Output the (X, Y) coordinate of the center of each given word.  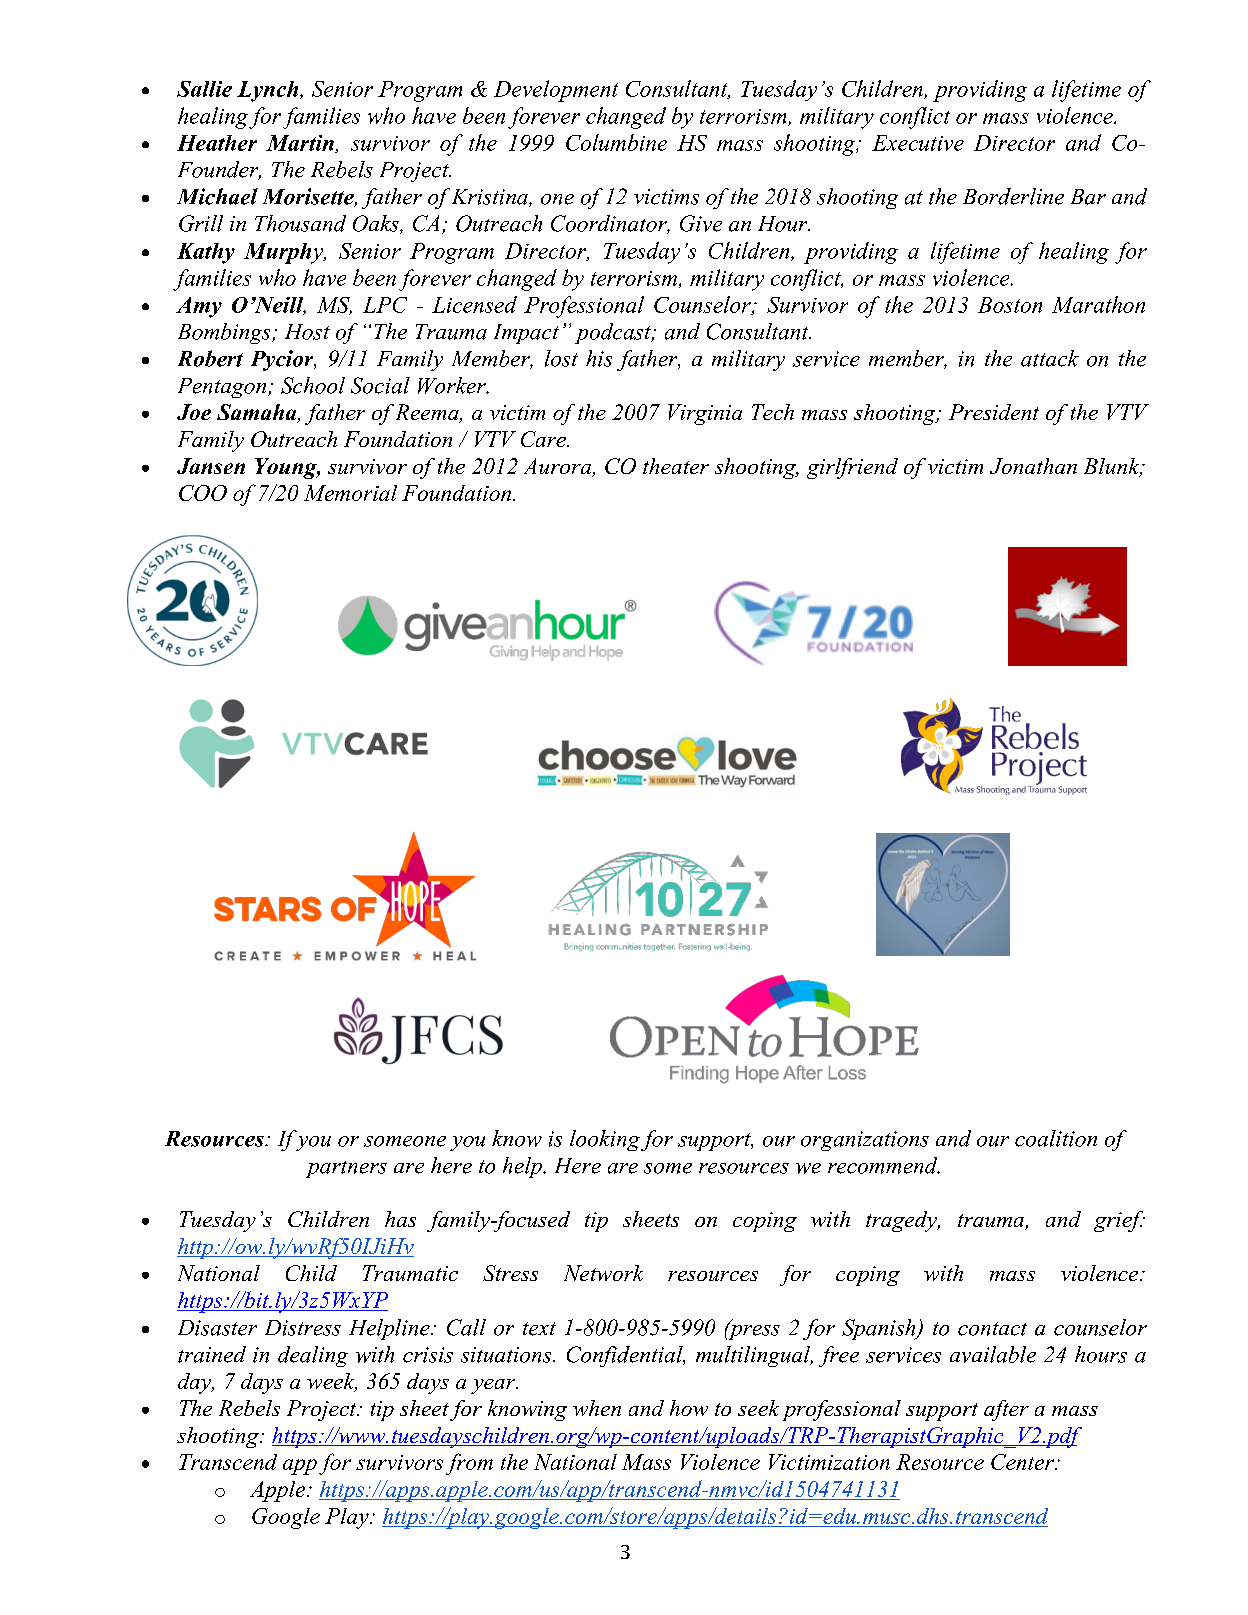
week (332, 1382)
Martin (301, 144)
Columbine (616, 142)
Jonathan (1033, 466)
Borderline (1013, 196)
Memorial (350, 493)
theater (676, 466)
